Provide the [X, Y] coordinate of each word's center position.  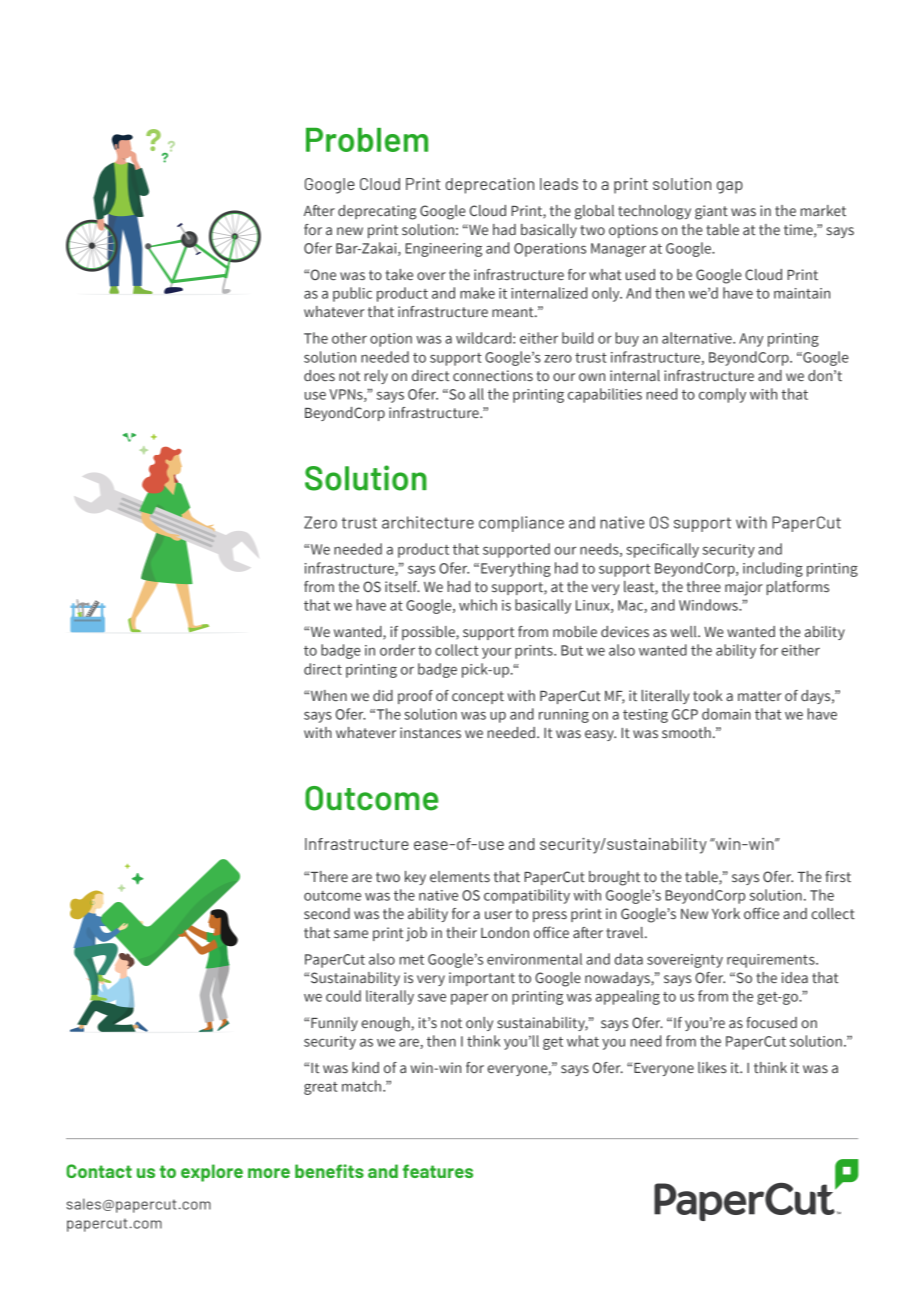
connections [493, 375]
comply [722, 395]
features [438, 1171]
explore [212, 1173]
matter [760, 696]
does [319, 375]
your [496, 653]
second [327, 913]
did [383, 695]
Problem [367, 140]
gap [730, 187]
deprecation [490, 186]
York [726, 913]
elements [460, 876]
